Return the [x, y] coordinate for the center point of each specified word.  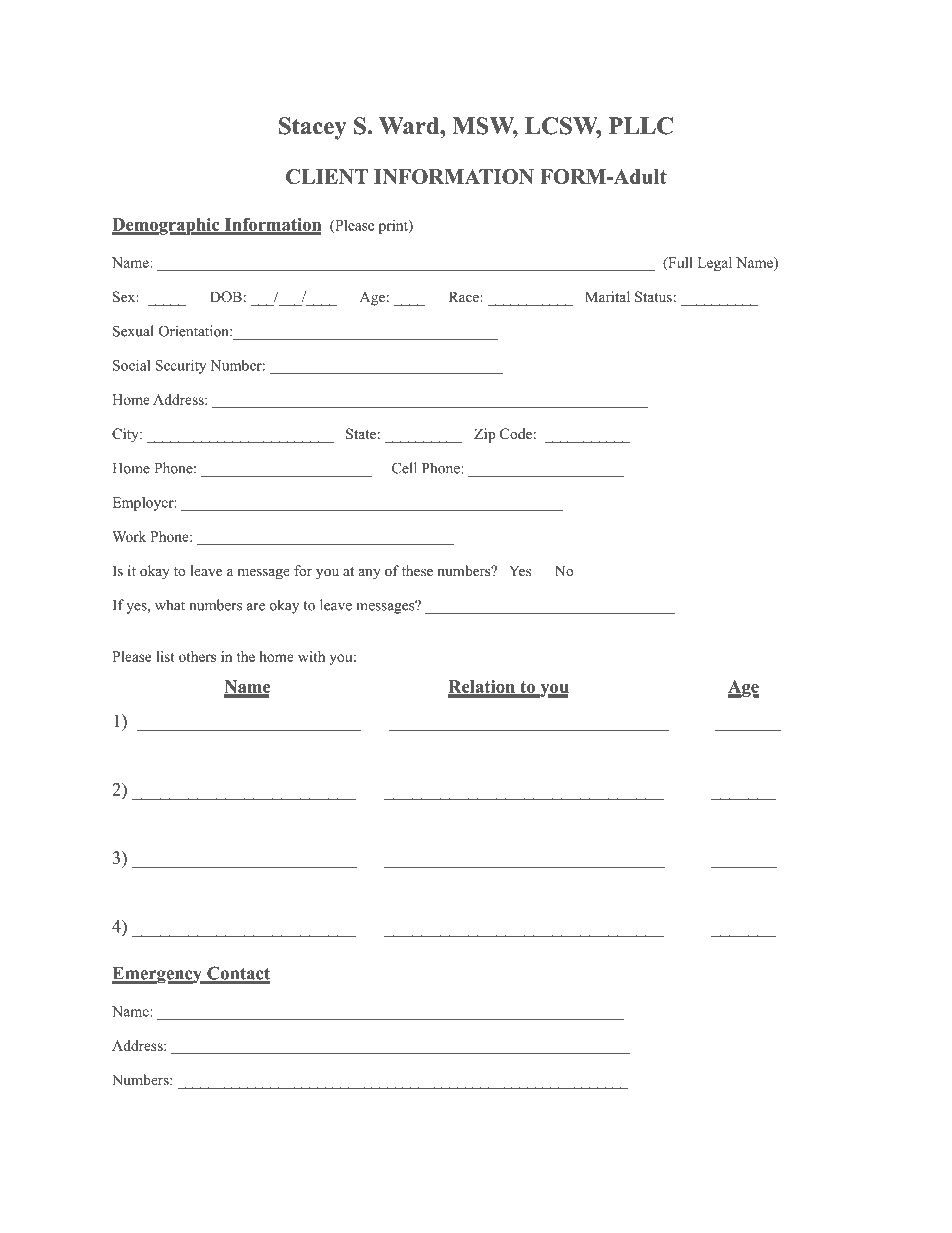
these [417, 570]
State [361, 434]
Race [465, 296]
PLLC [641, 126]
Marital [607, 296]
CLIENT [327, 176]
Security [180, 367]
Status [653, 297]
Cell [404, 468]
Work [129, 536]
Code [516, 433]
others [197, 656]
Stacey [312, 128]
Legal [714, 264]
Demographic [167, 226]
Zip [485, 435]
